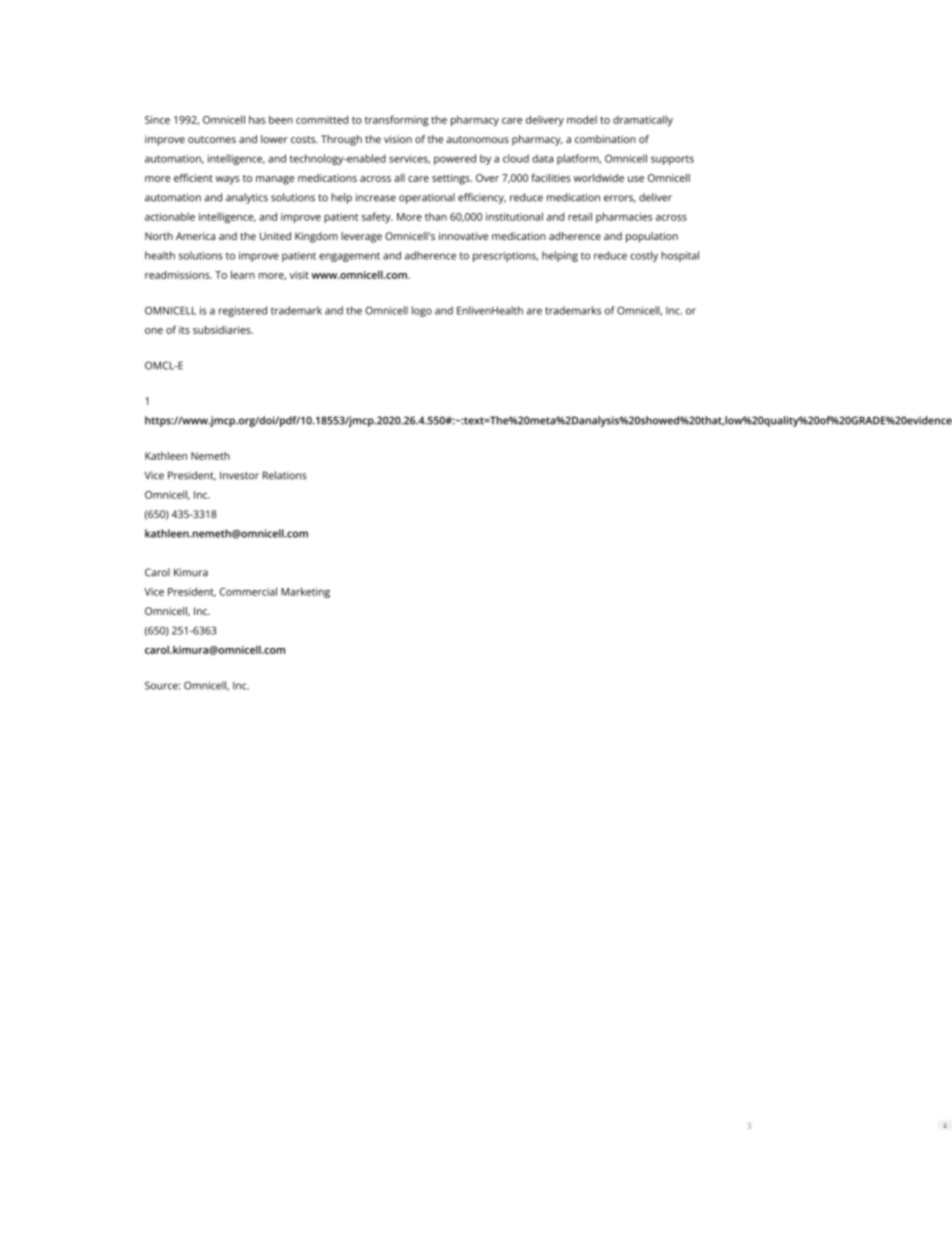 Image resolution: width=952 pixels, height=1233 pixels. What do you see at coordinates (285, 475) in the page?
I see `Relations` at bounding box center [285, 475].
